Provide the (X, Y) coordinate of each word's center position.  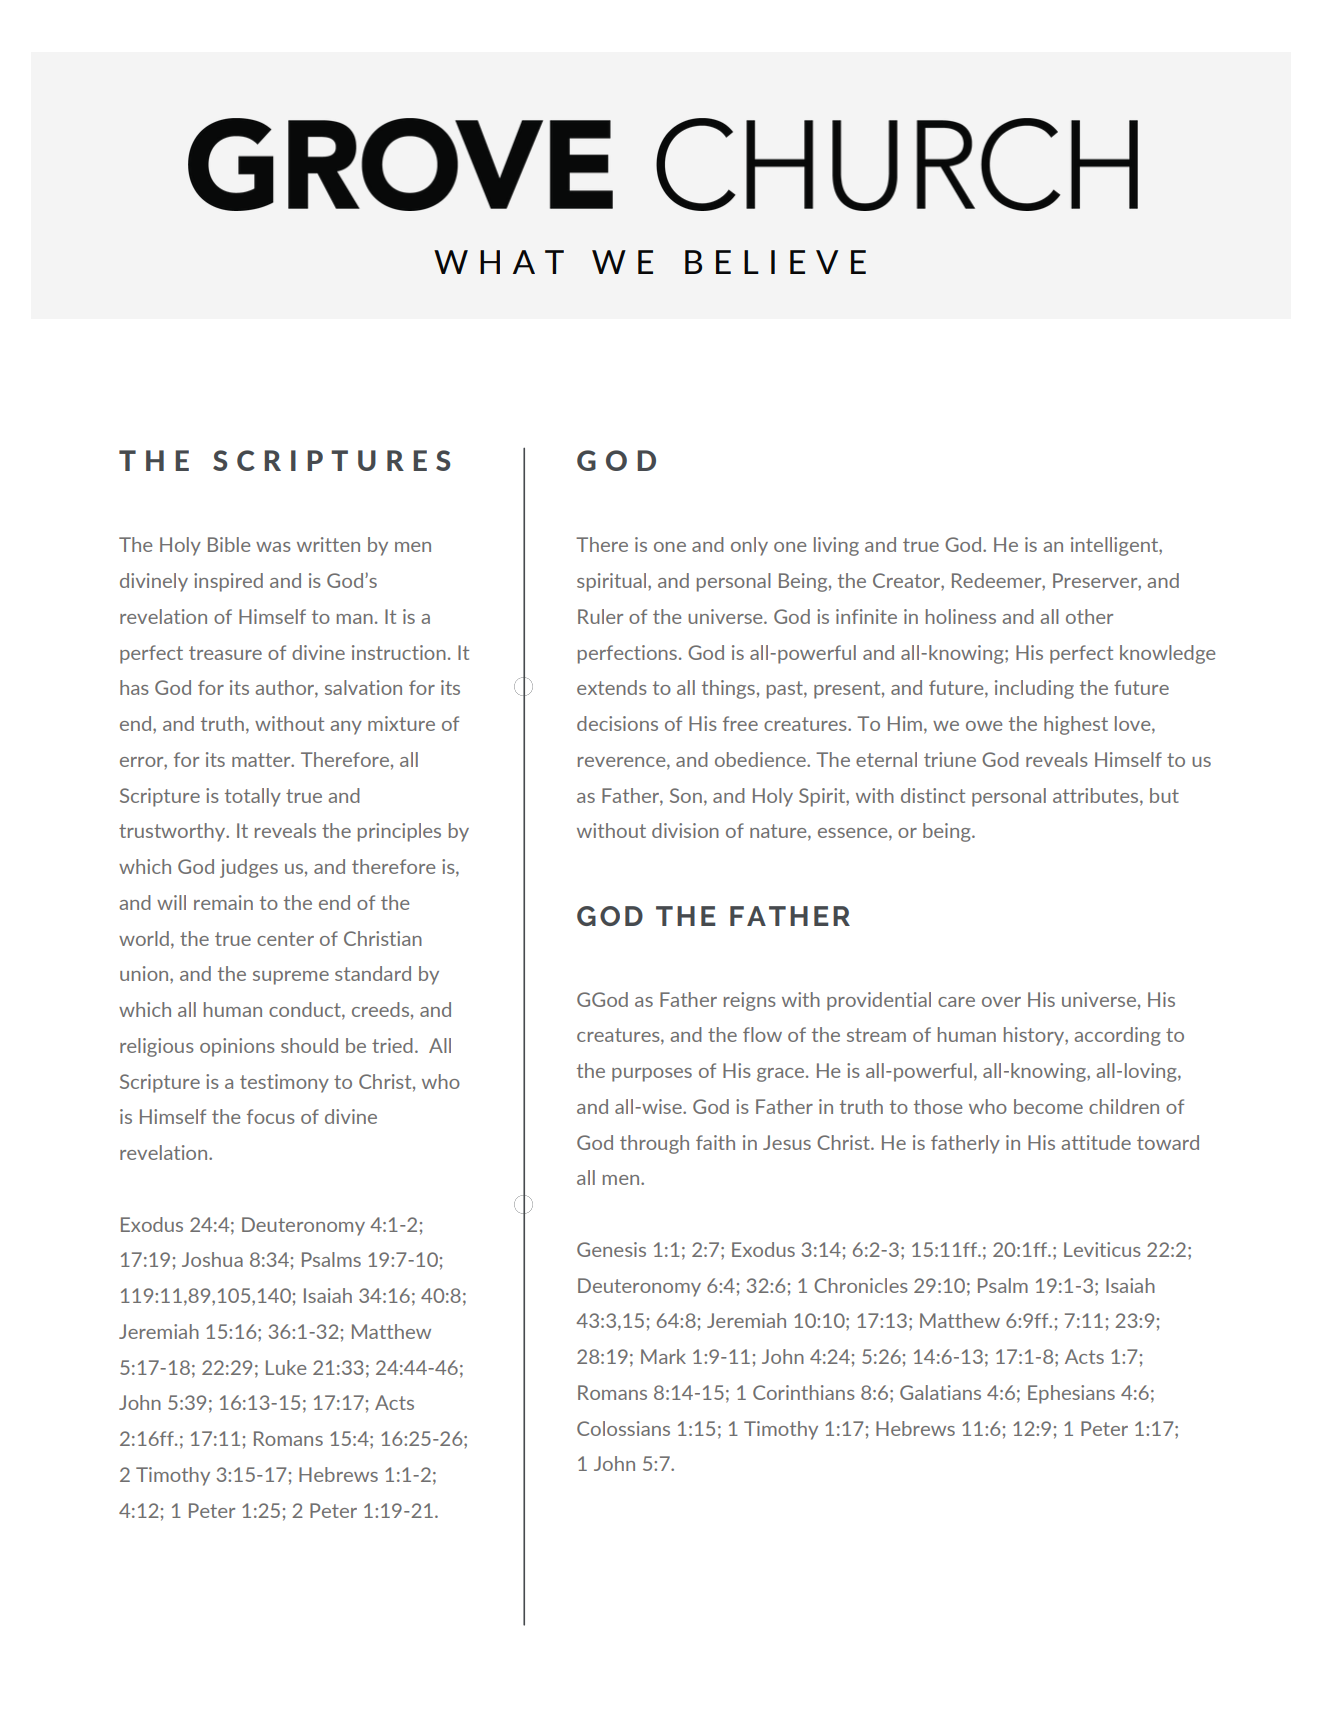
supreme (291, 978)
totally (253, 797)
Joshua (212, 1259)
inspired (228, 582)
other (1089, 616)
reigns (750, 1001)
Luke (286, 1367)
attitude (1096, 1142)
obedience (761, 759)
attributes (1097, 796)
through (654, 1144)
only (749, 546)
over (1001, 1002)
